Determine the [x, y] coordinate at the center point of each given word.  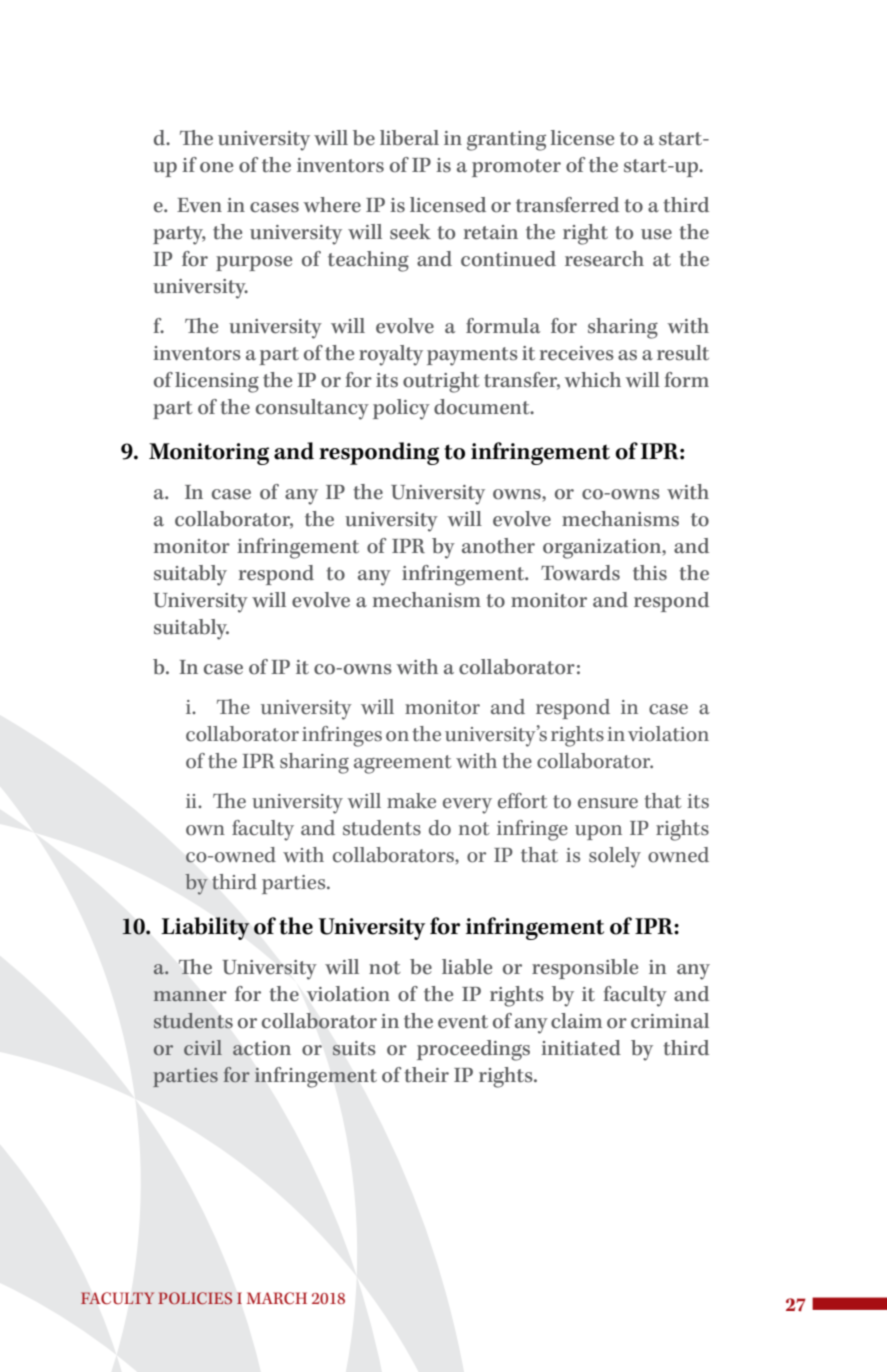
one [216, 167]
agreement [403, 764]
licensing [217, 382]
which [592, 380]
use [656, 234]
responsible [585, 969]
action [262, 1048]
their [426, 1075]
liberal [409, 138]
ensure [608, 803]
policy [401, 409]
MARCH [277, 1298]
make [411, 801]
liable [467, 967]
